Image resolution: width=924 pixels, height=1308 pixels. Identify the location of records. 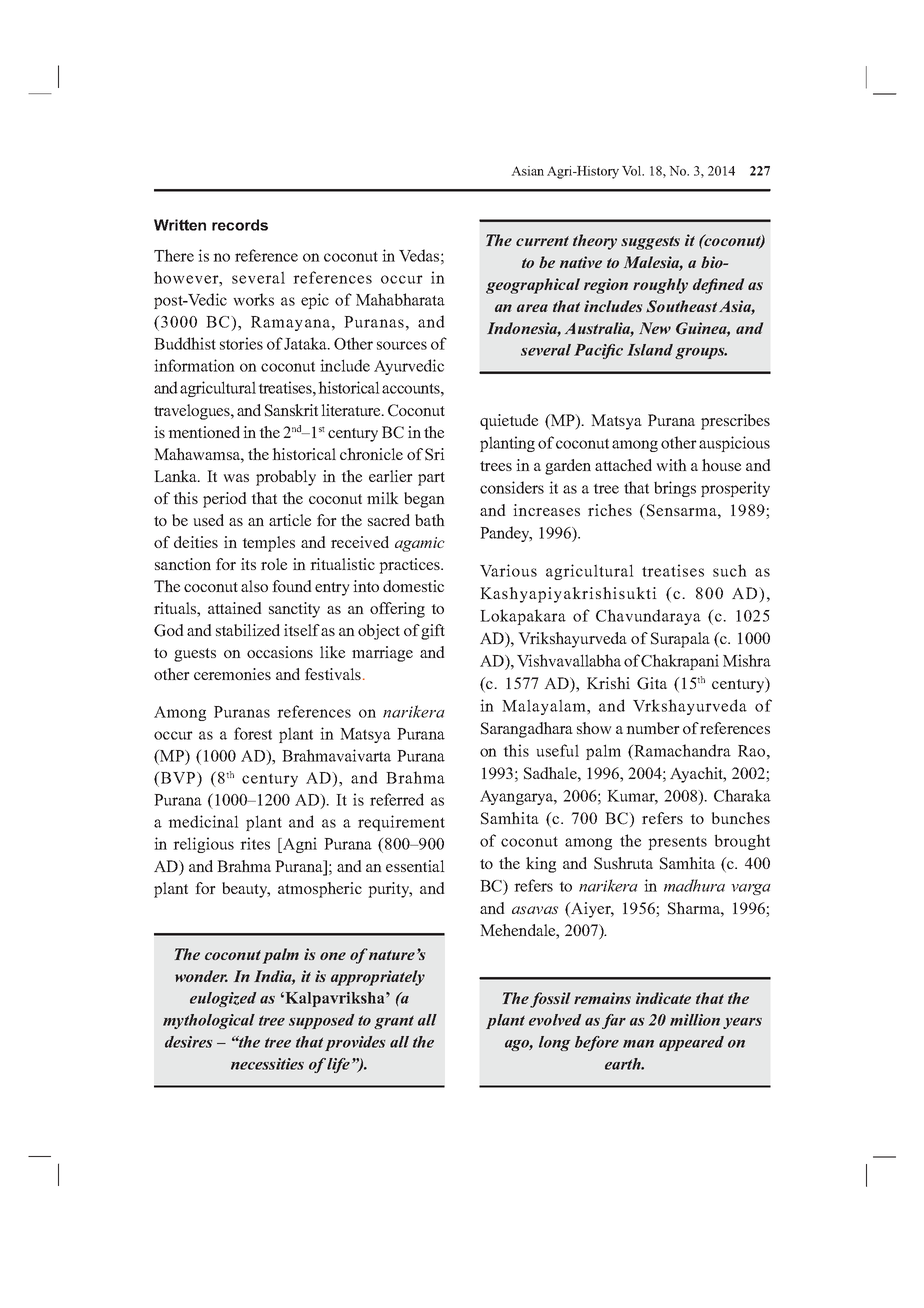
(240, 225).
